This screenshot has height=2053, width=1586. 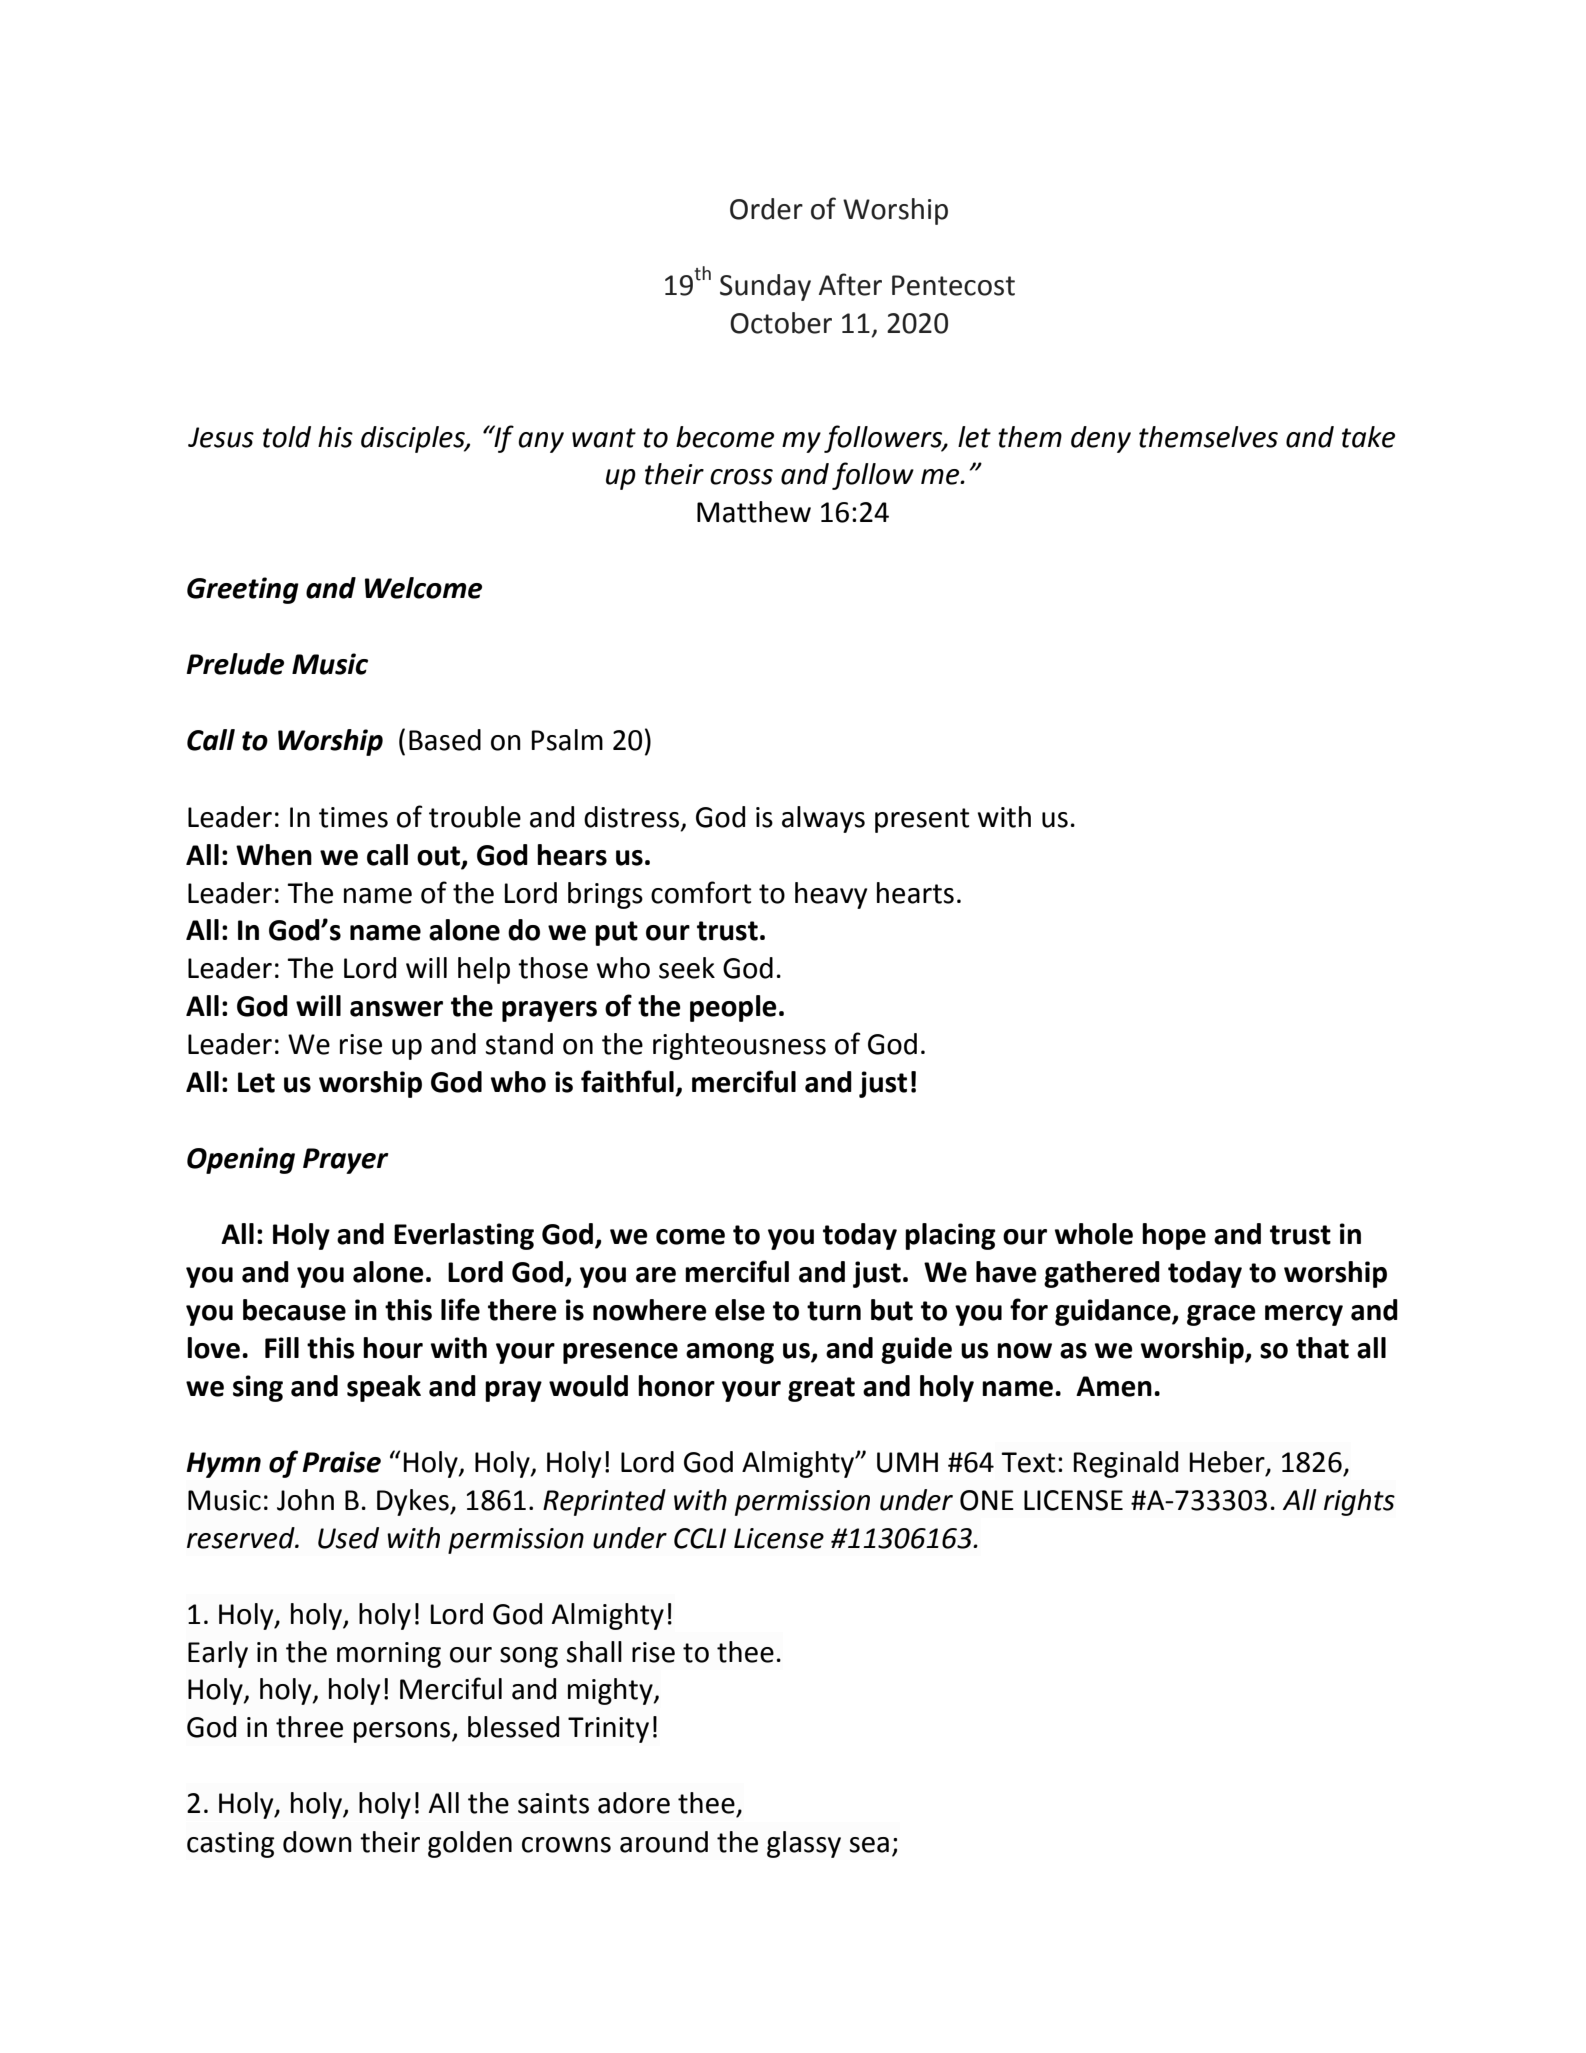 What do you see at coordinates (765, 287) in the screenshot?
I see `Sunday` at bounding box center [765, 287].
